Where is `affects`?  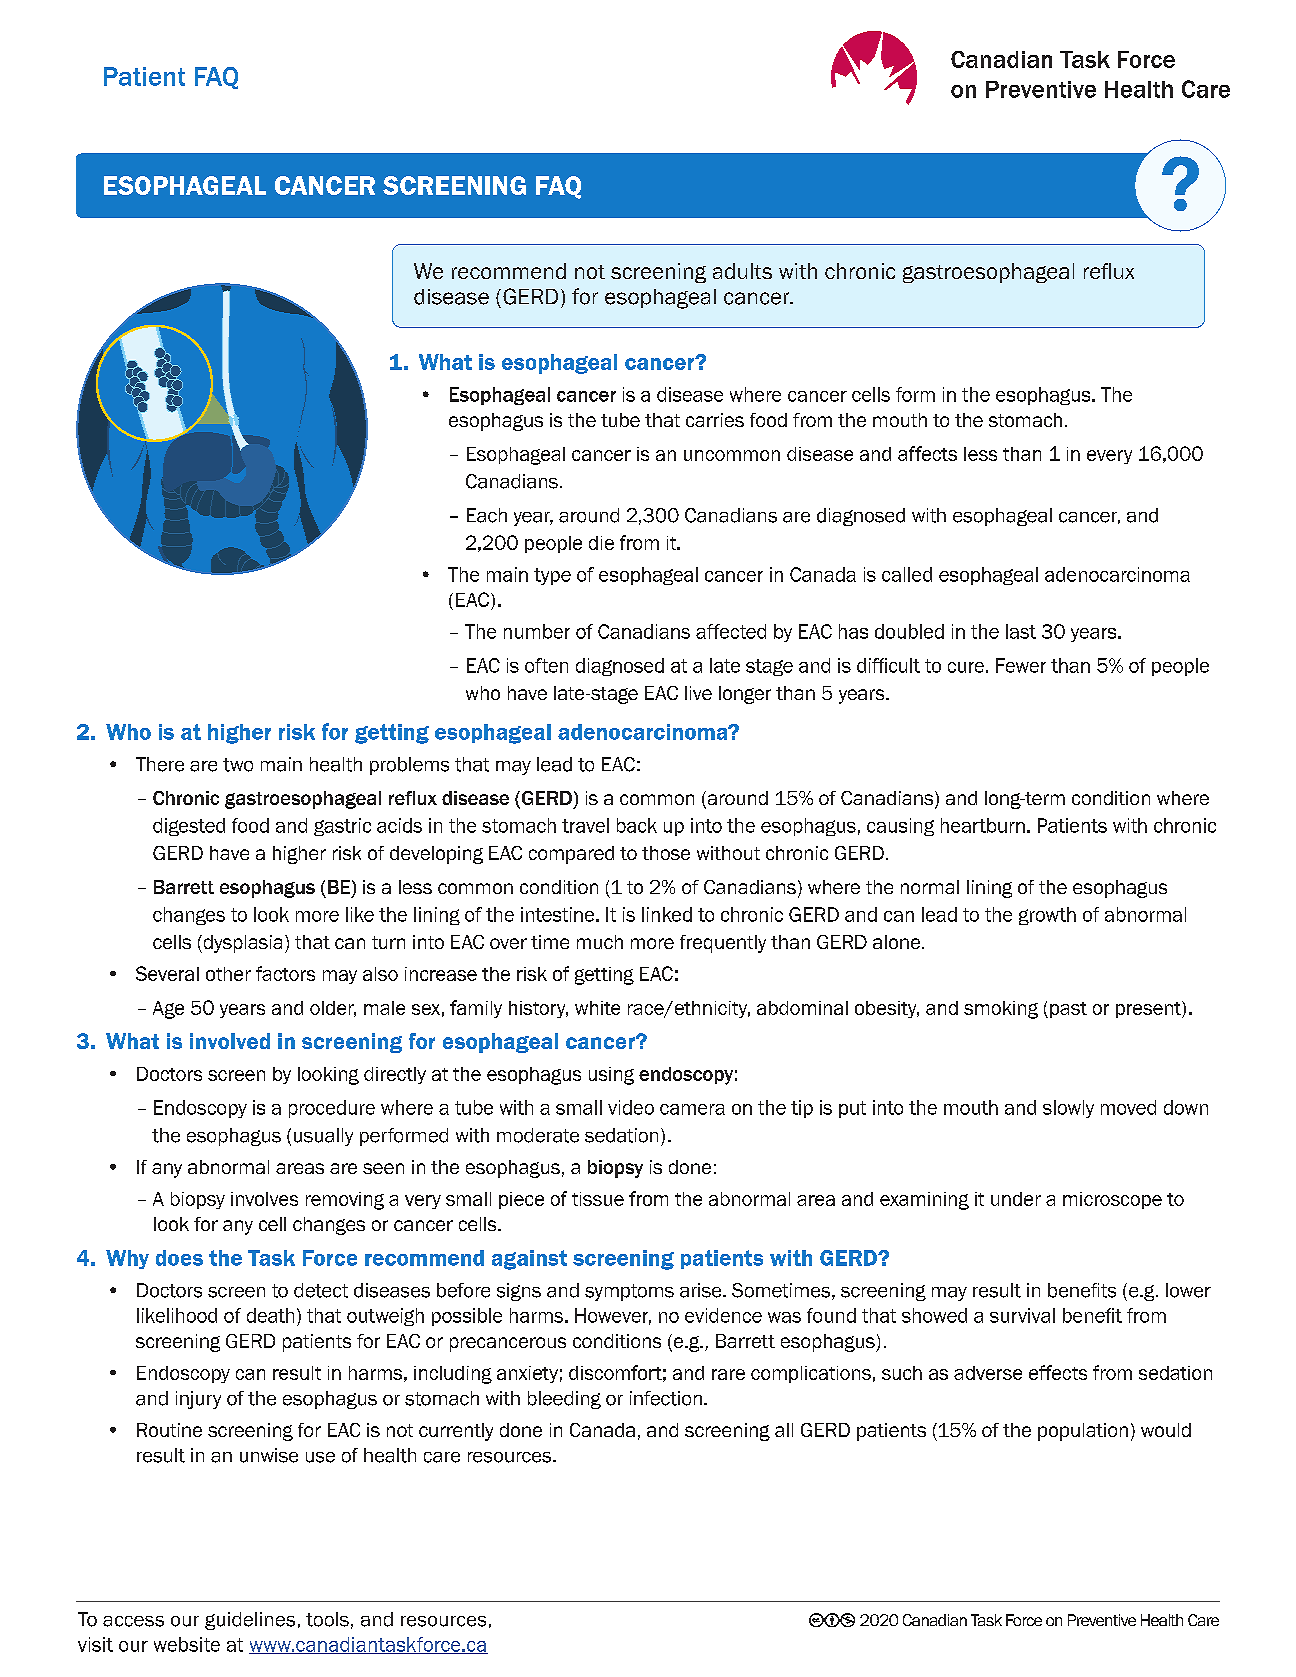 affects is located at coordinates (927, 453).
